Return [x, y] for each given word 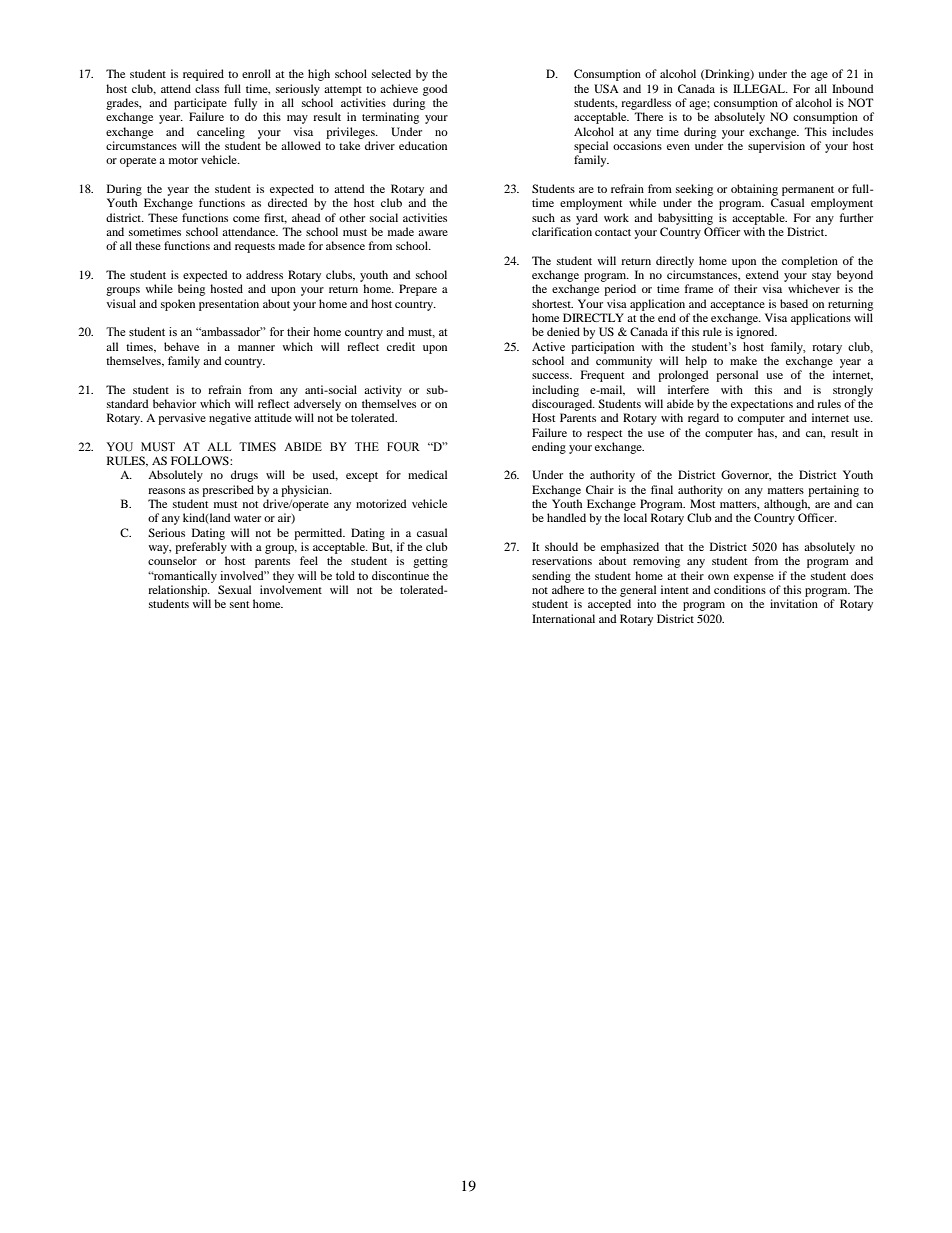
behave [181, 346]
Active [548, 346]
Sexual [234, 589]
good [435, 90]
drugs [244, 476]
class [207, 88]
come [246, 219]
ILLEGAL [760, 88]
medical [427, 474]
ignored [757, 333]
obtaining [754, 190]
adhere [568, 589]
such [543, 217]
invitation [794, 603]
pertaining [833, 491]
